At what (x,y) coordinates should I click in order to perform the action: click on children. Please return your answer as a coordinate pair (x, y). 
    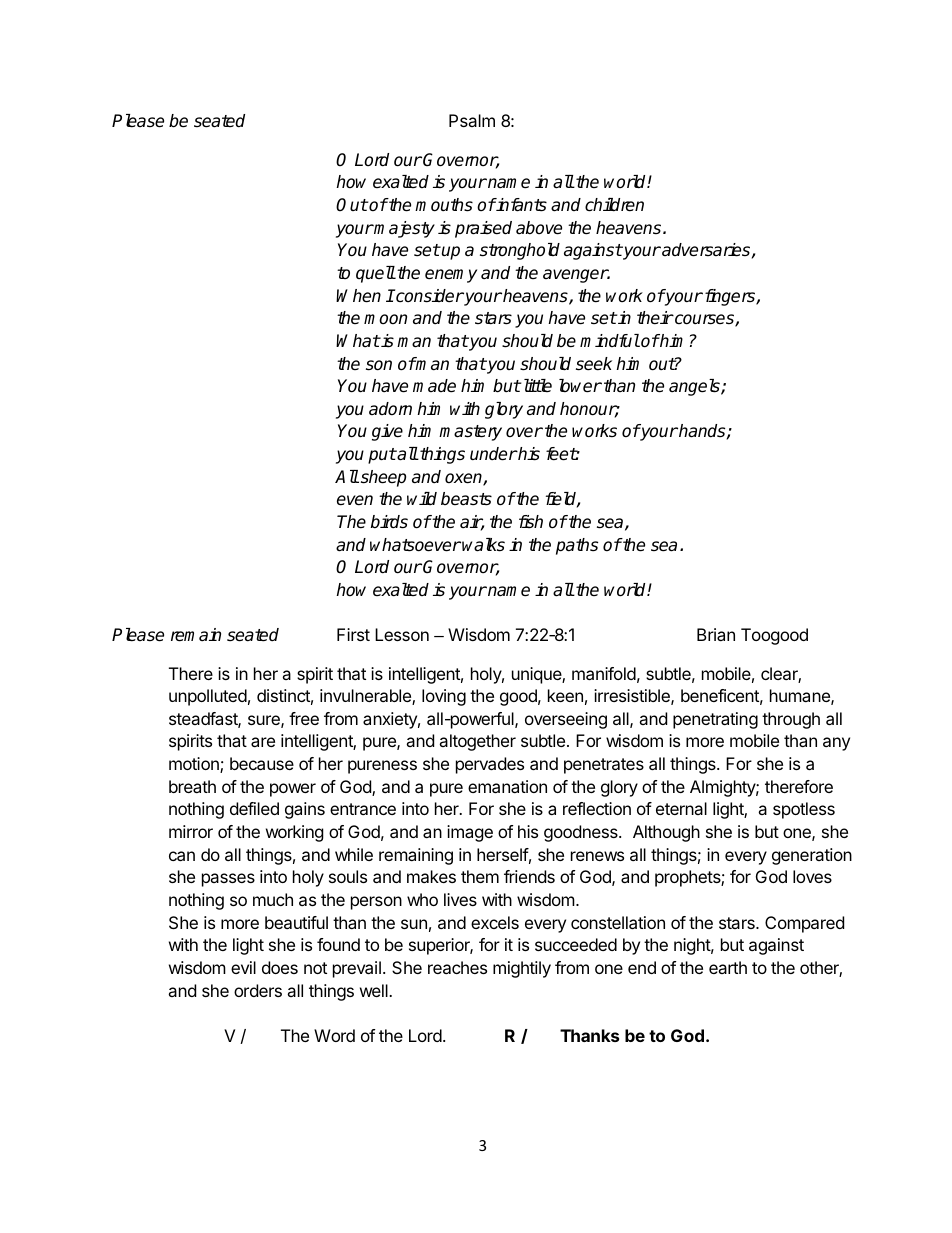
    Looking at the image, I should click on (614, 204).
